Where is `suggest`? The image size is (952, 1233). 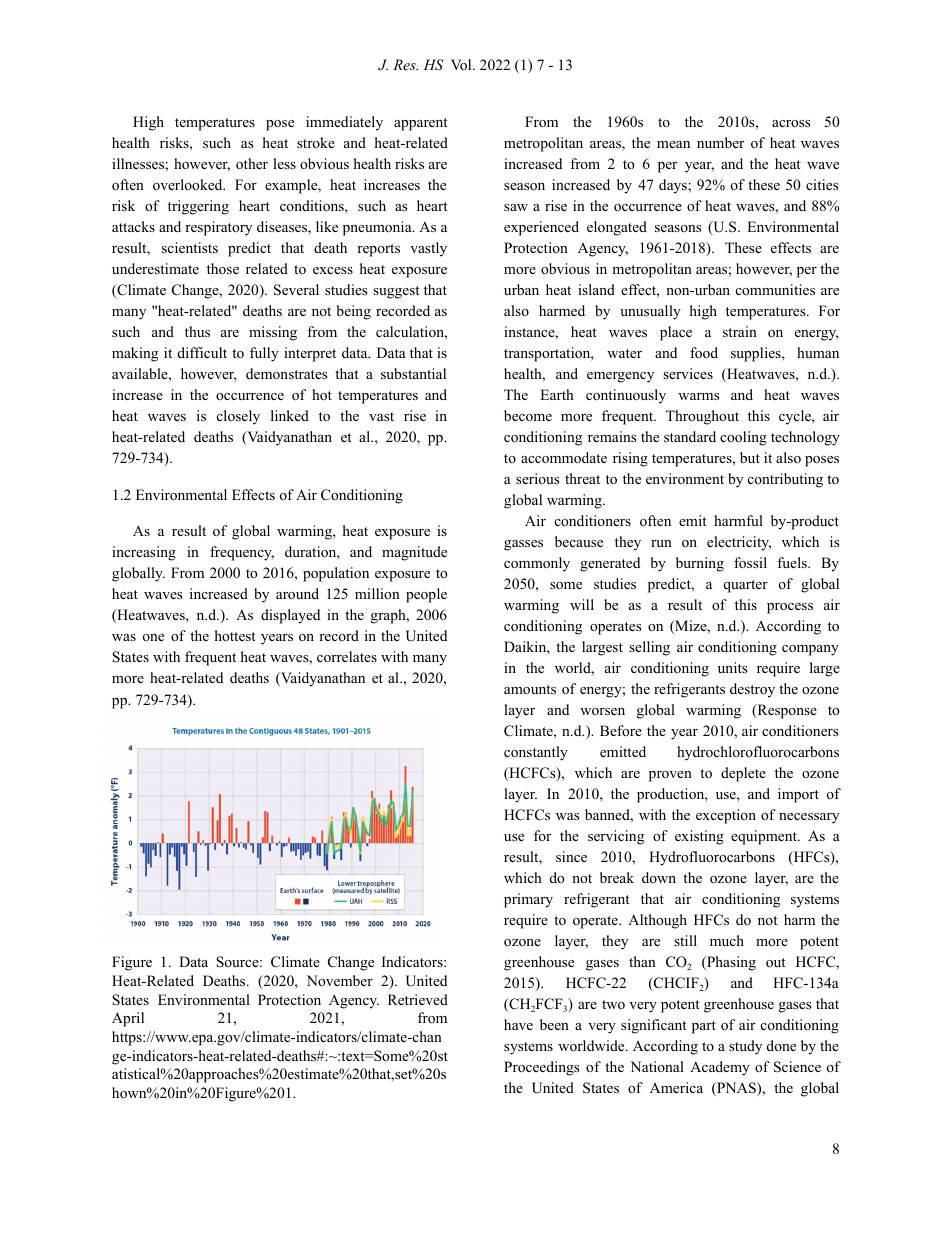 suggest is located at coordinates (396, 292).
